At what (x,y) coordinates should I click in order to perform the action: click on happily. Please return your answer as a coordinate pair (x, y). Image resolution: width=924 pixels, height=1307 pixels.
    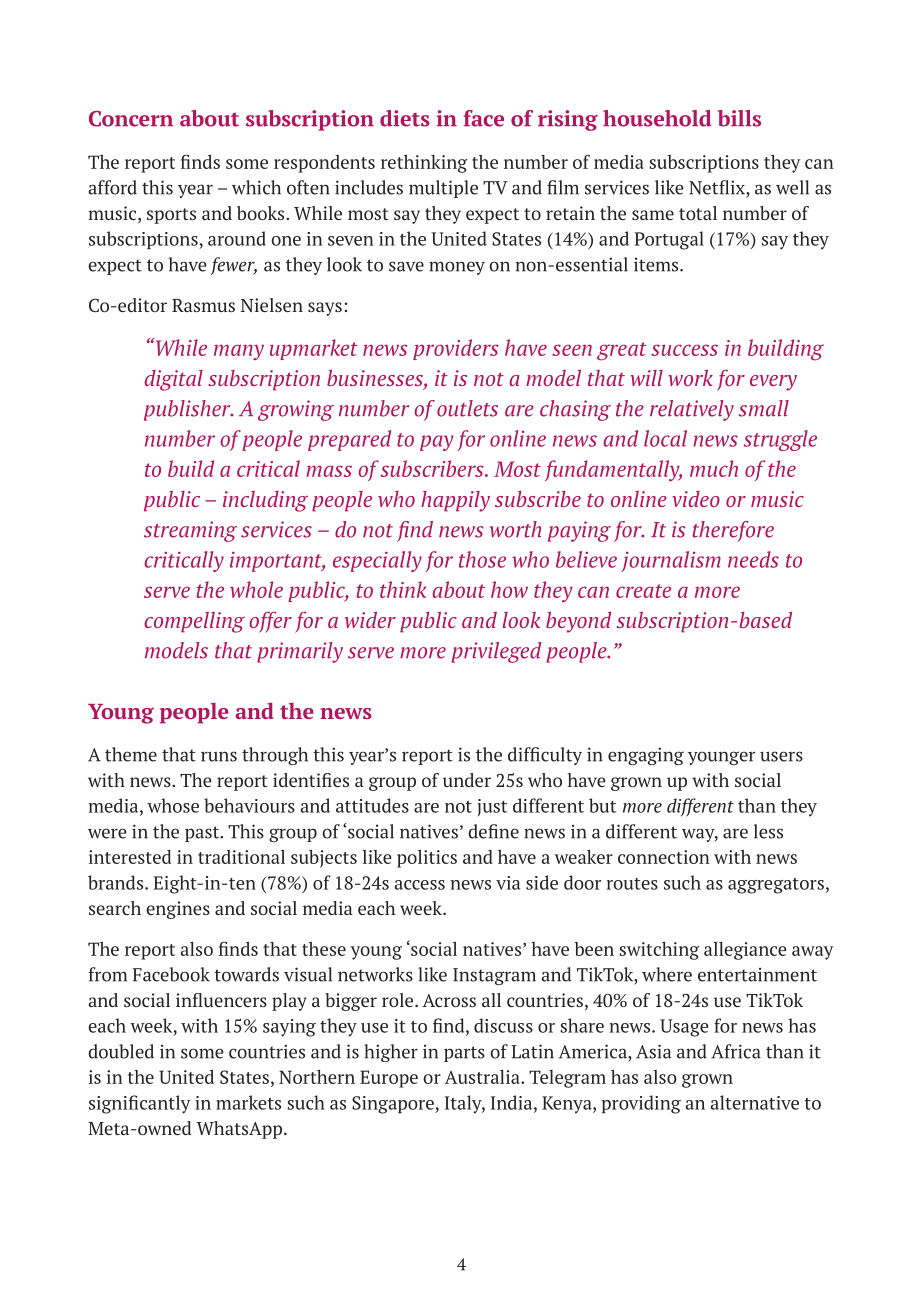
    Looking at the image, I should click on (455, 501).
